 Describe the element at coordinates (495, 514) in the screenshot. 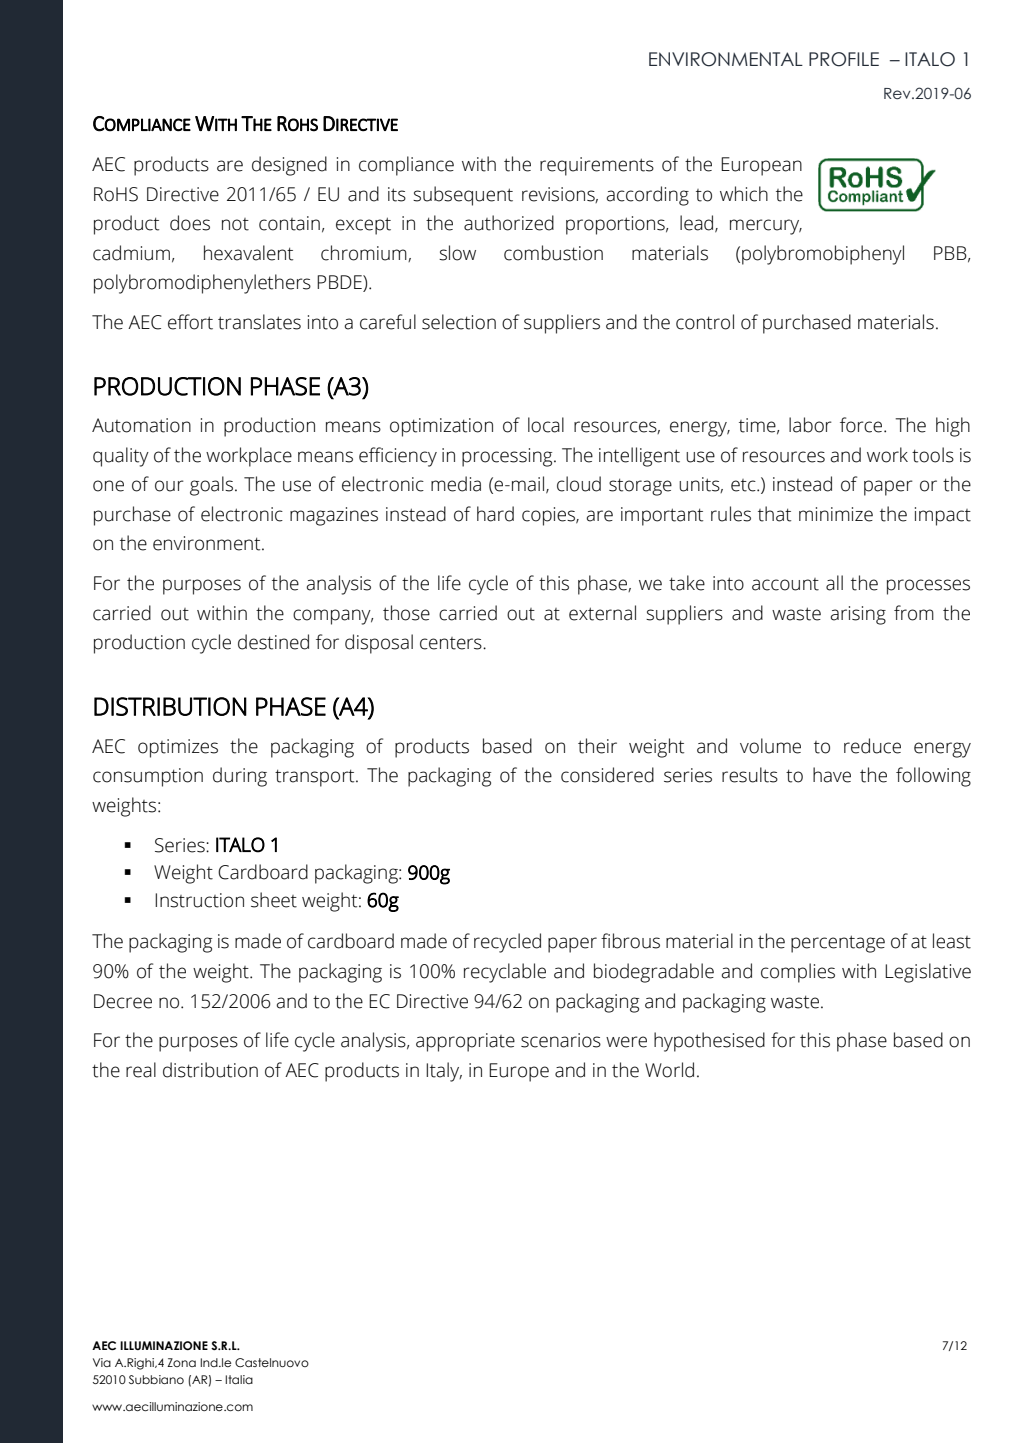

I see `hard` at that location.
